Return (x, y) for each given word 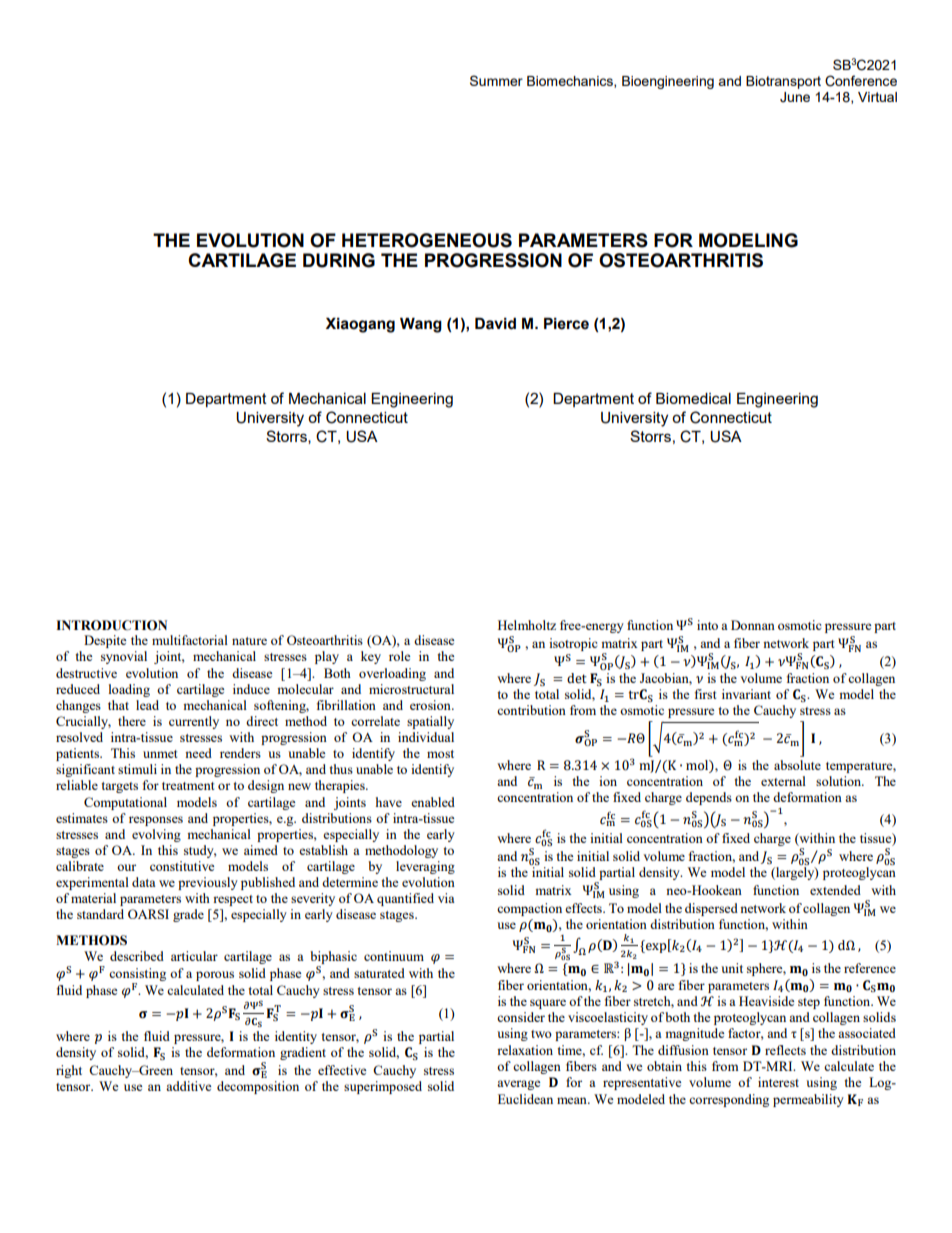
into (707, 625)
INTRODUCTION (111, 625)
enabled (433, 802)
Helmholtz (527, 625)
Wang (421, 325)
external (783, 781)
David (495, 324)
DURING (339, 260)
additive (189, 1086)
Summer (496, 80)
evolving (156, 835)
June (795, 97)
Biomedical (693, 398)
